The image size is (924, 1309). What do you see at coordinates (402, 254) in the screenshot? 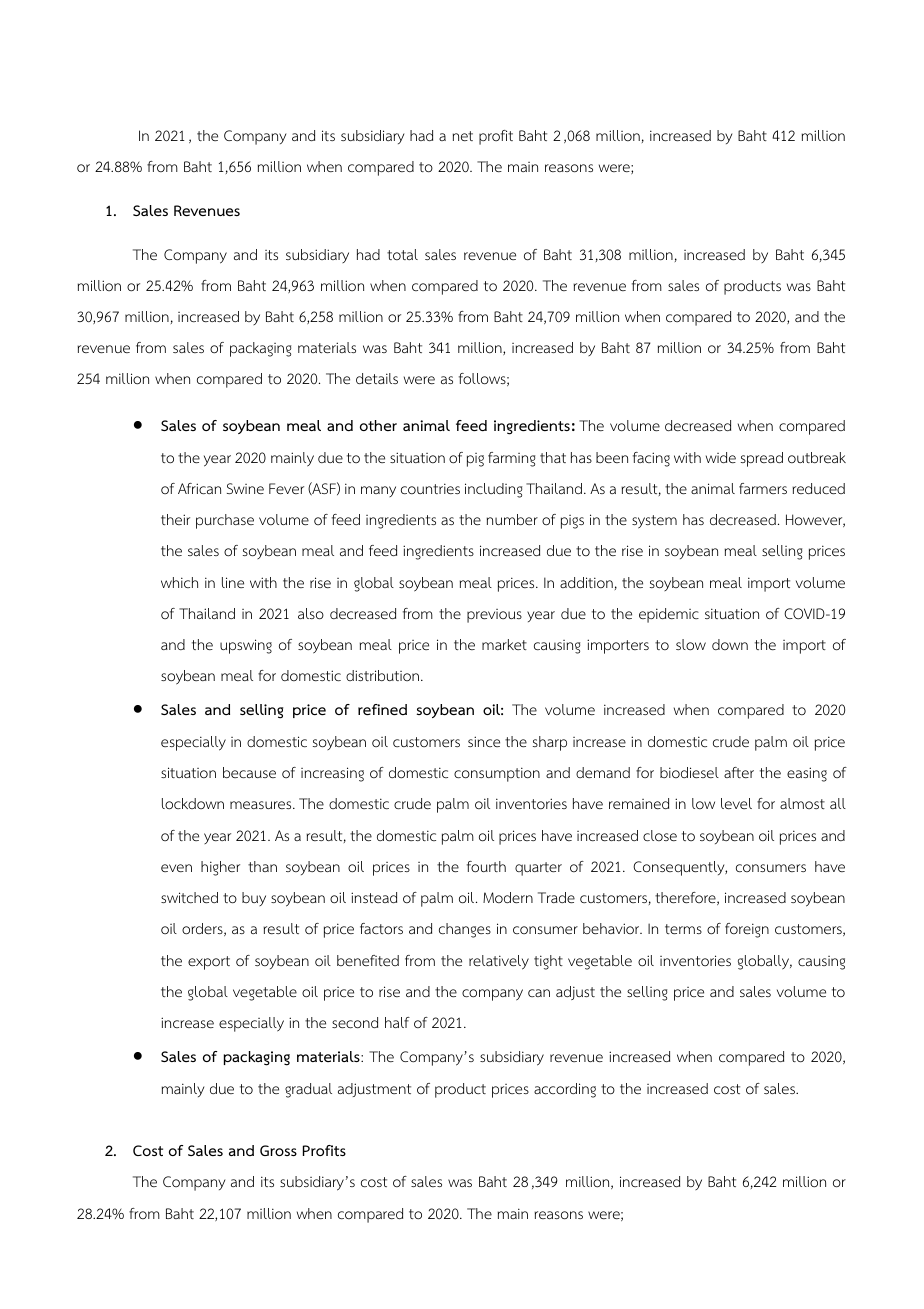
I see `total` at bounding box center [402, 254].
